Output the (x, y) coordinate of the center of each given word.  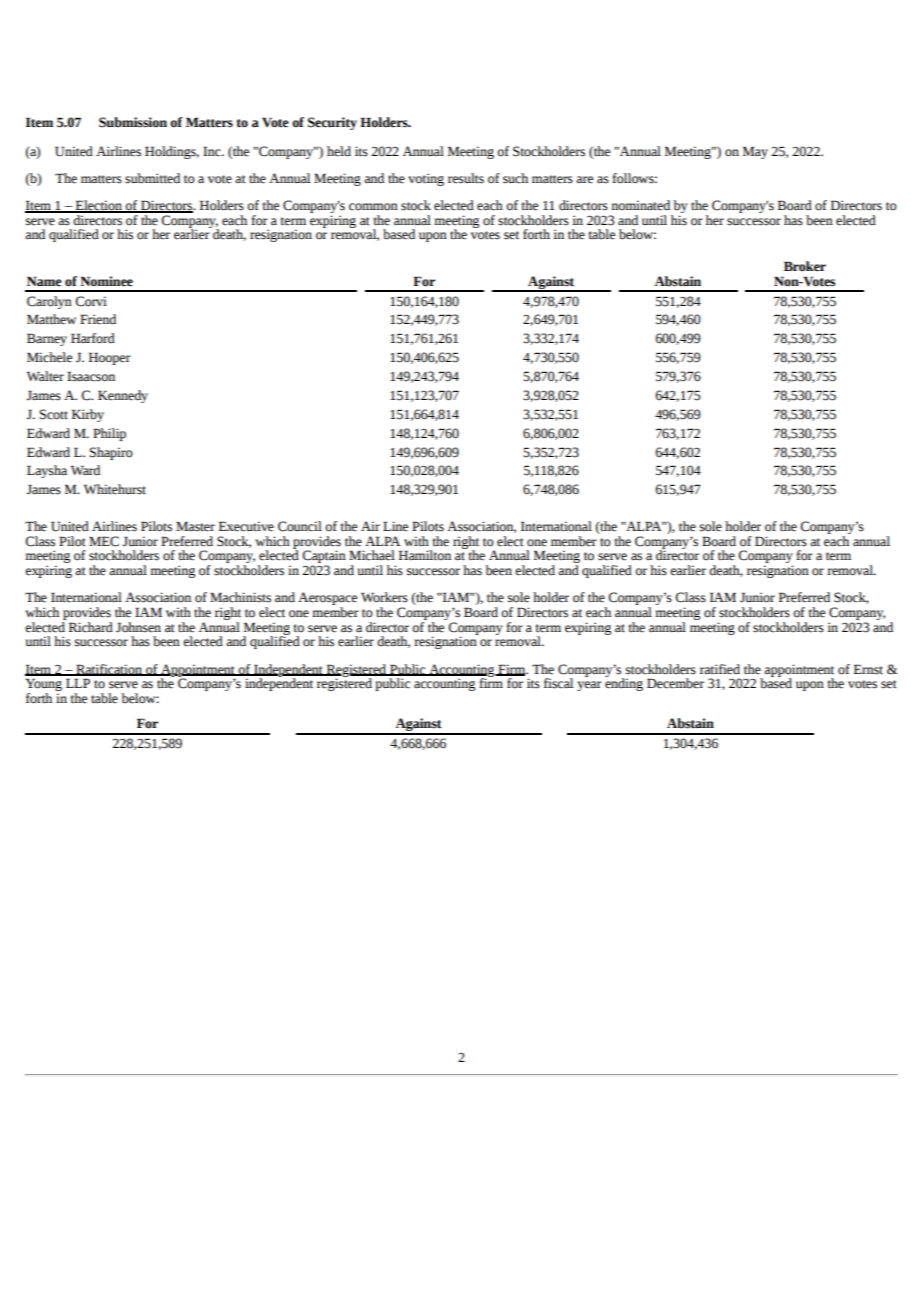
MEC (104, 541)
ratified (720, 669)
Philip (109, 434)
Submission (133, 122)
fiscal (558, 683)
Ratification (109, 670)
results (466, 178)
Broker (805, 266)
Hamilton (425, 555)
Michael (372, 555)
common (373, 207)
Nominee (106, 281)
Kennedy (123, 396)
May (755, 152)
